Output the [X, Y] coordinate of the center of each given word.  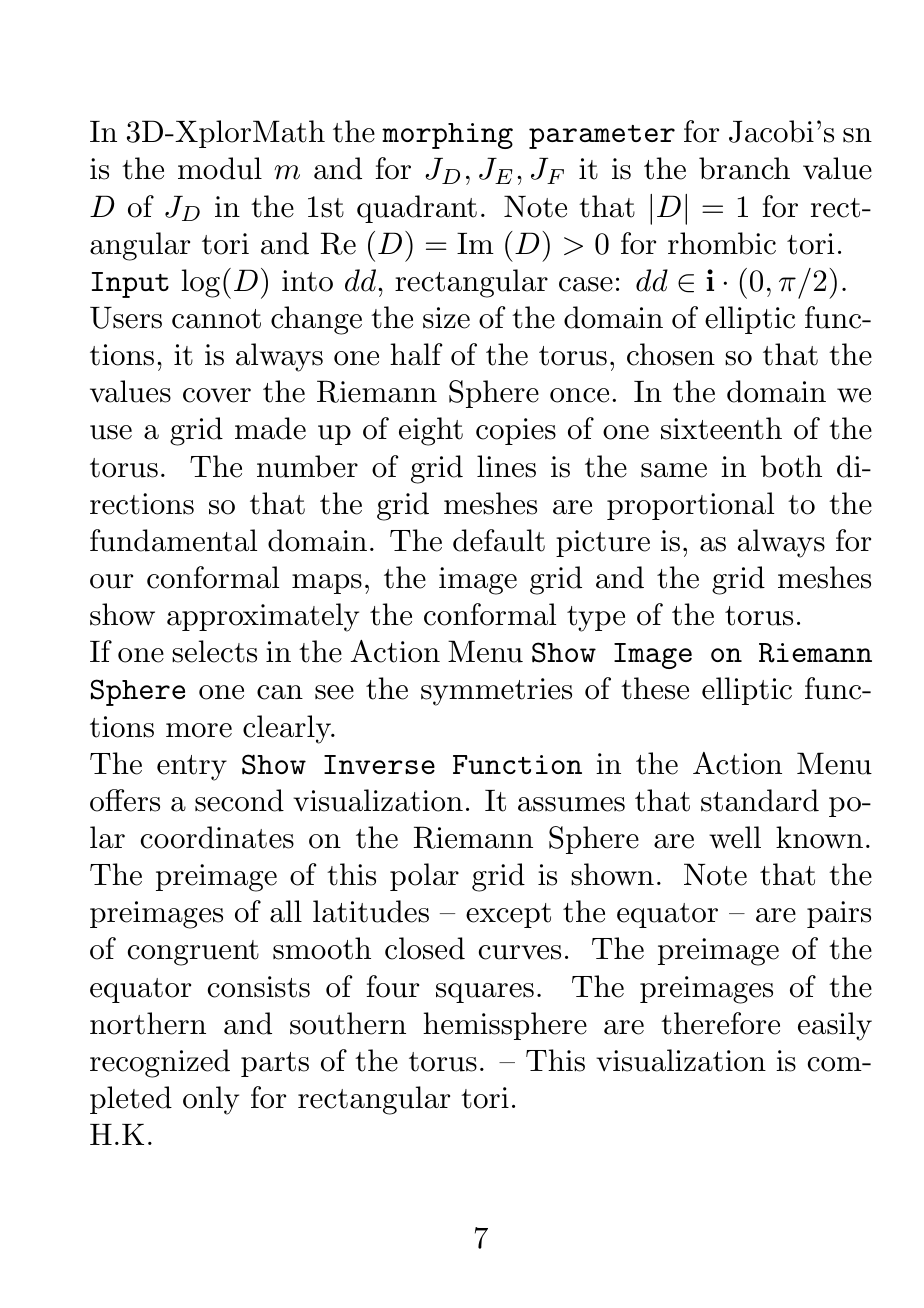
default [499, 540]
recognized [160, 1063]
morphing [447, 136]
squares [485, 993]
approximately [263, 617]
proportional [690, 506]
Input [130, 285]
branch [744, 168]
